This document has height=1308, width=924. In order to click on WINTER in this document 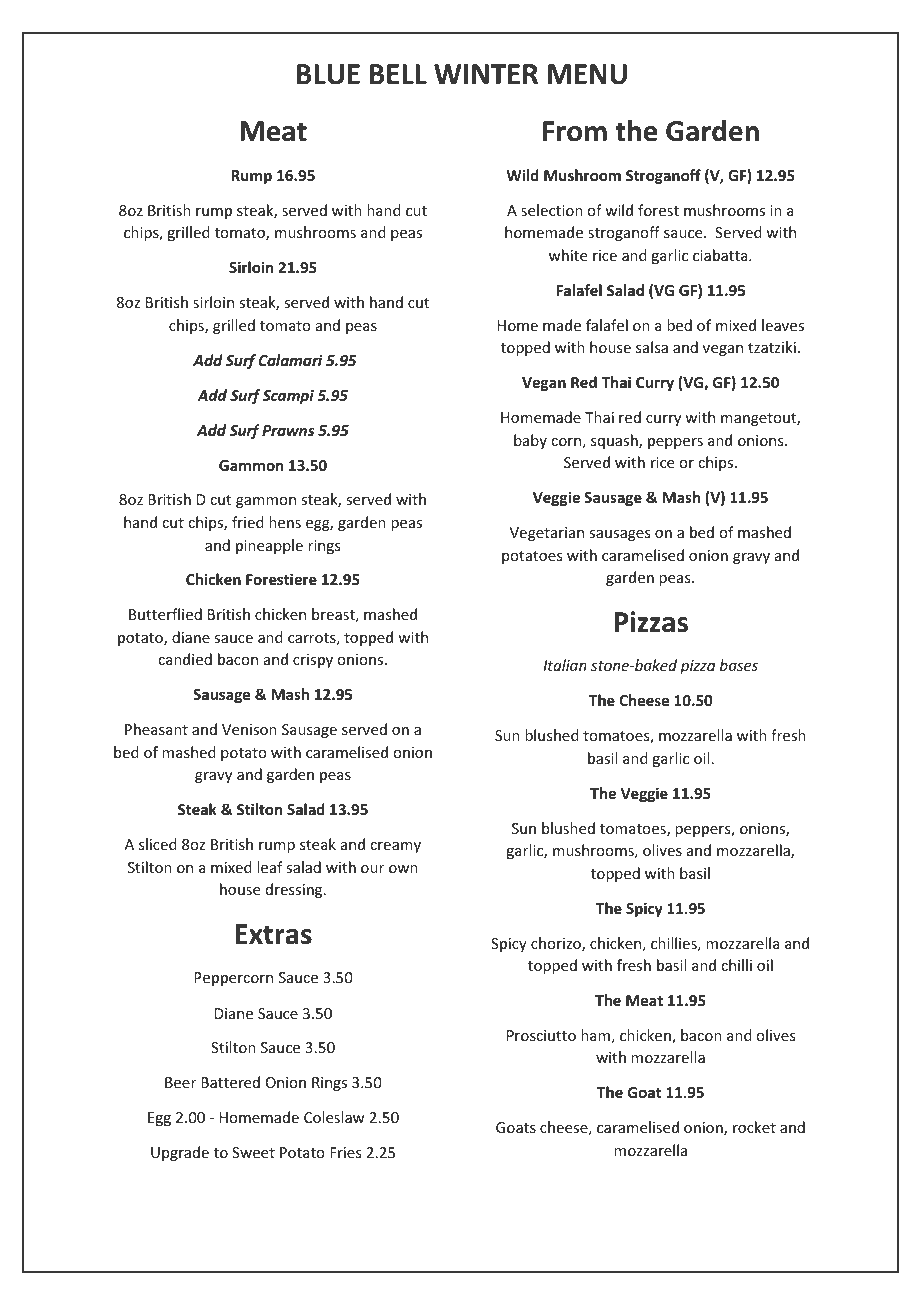, I will do `click(486, 74)`.
